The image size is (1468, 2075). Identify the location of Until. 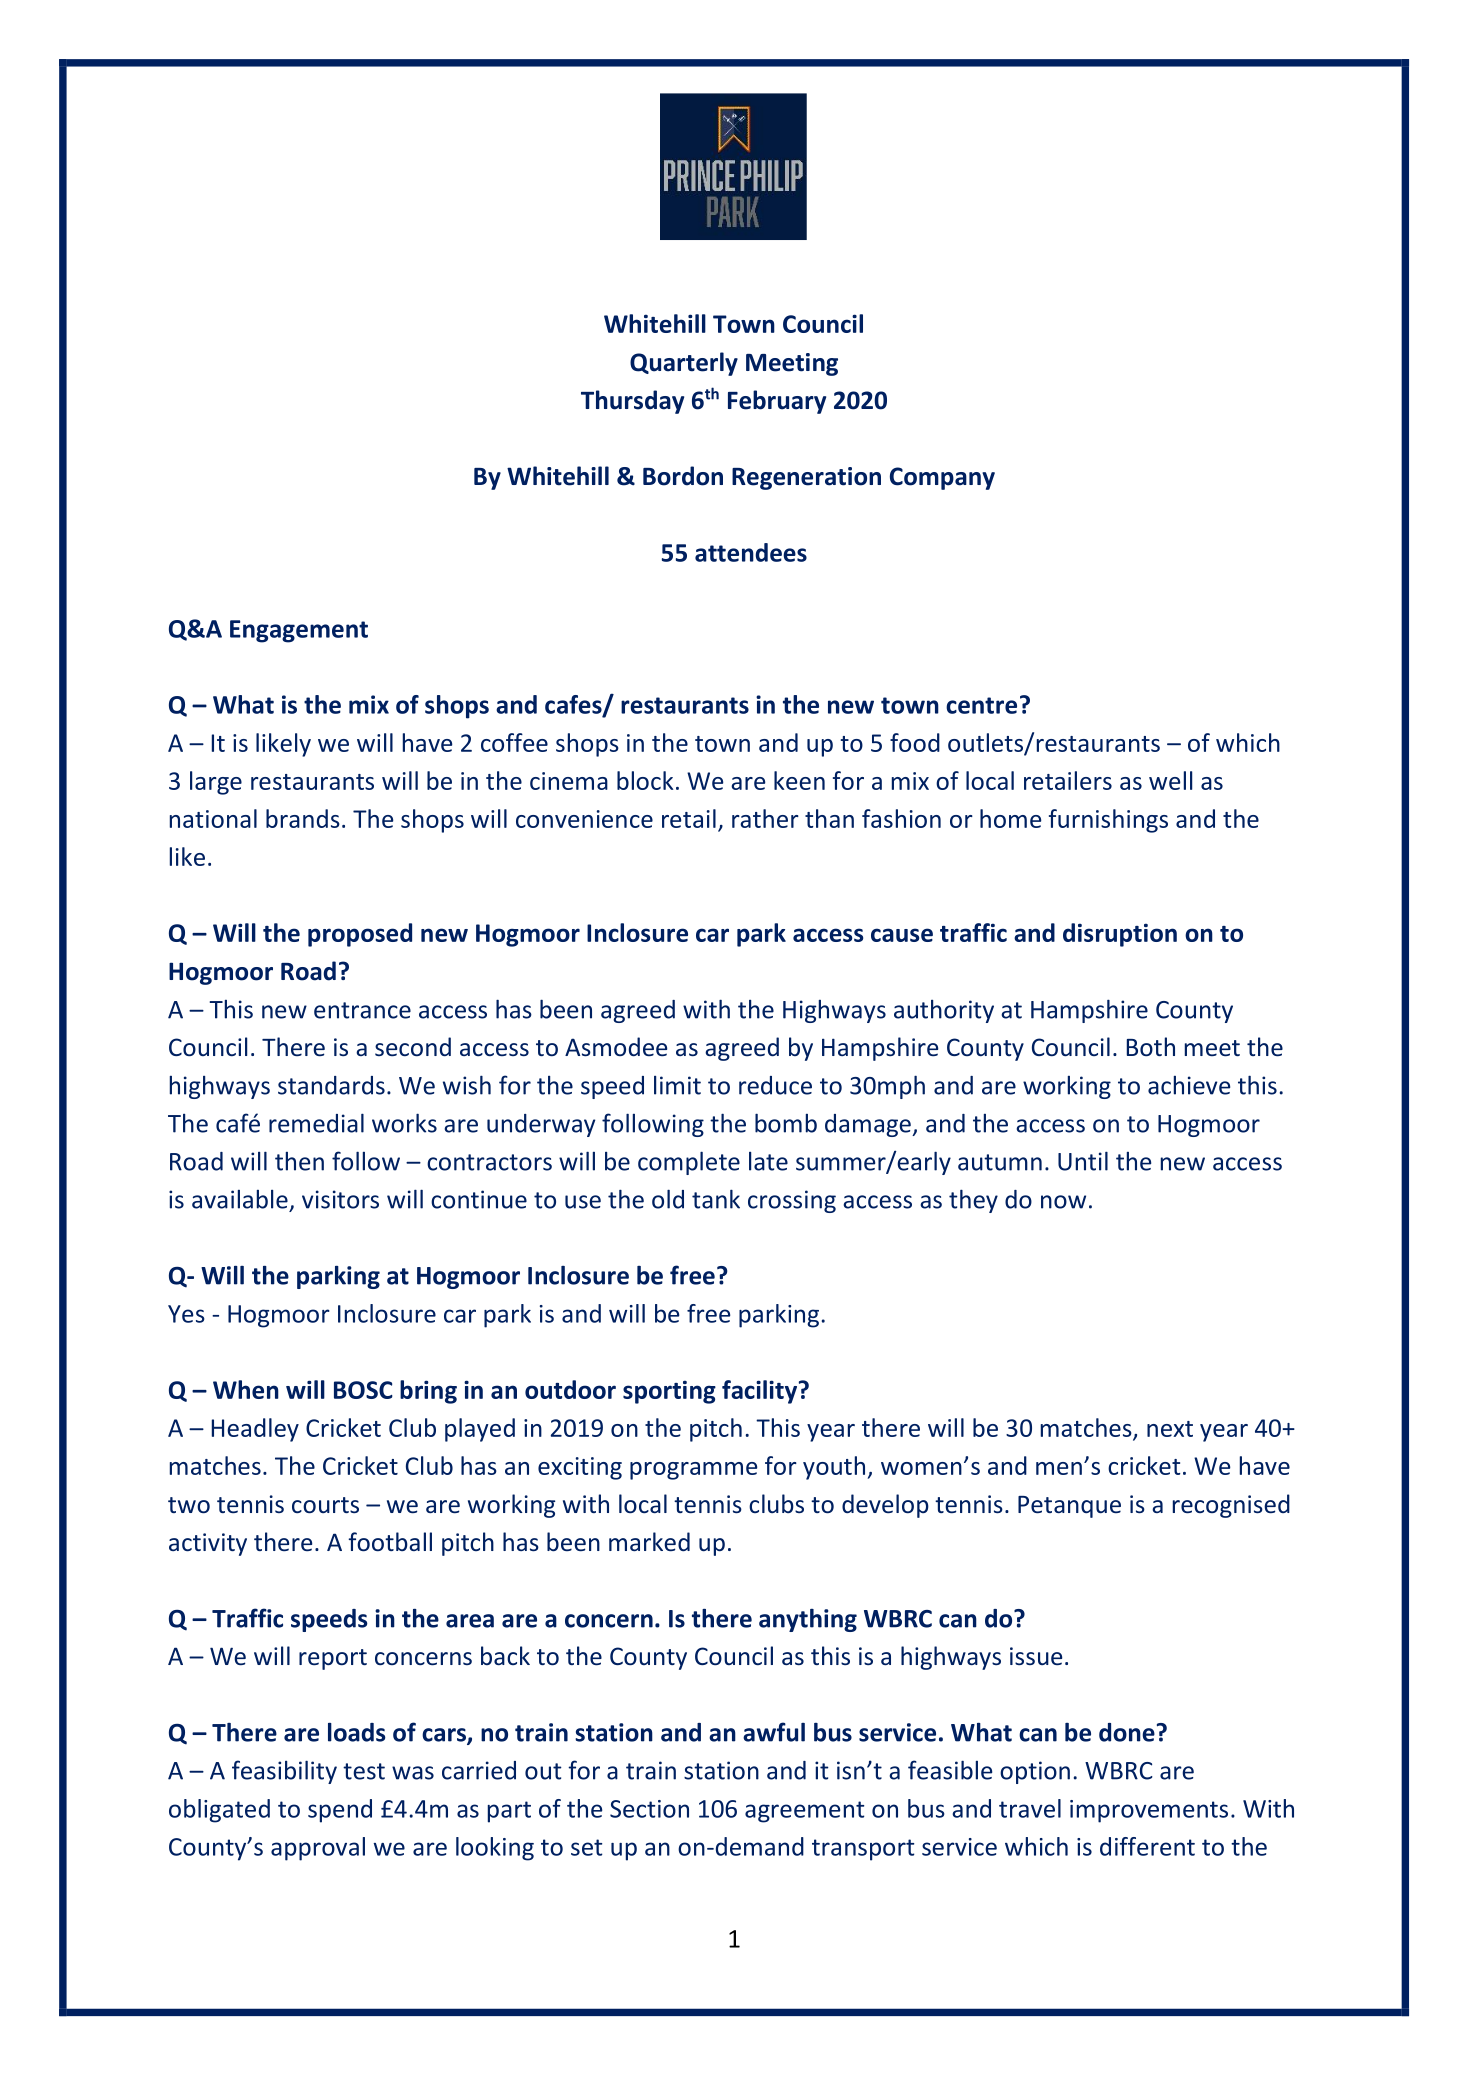
(1083, 1161).
